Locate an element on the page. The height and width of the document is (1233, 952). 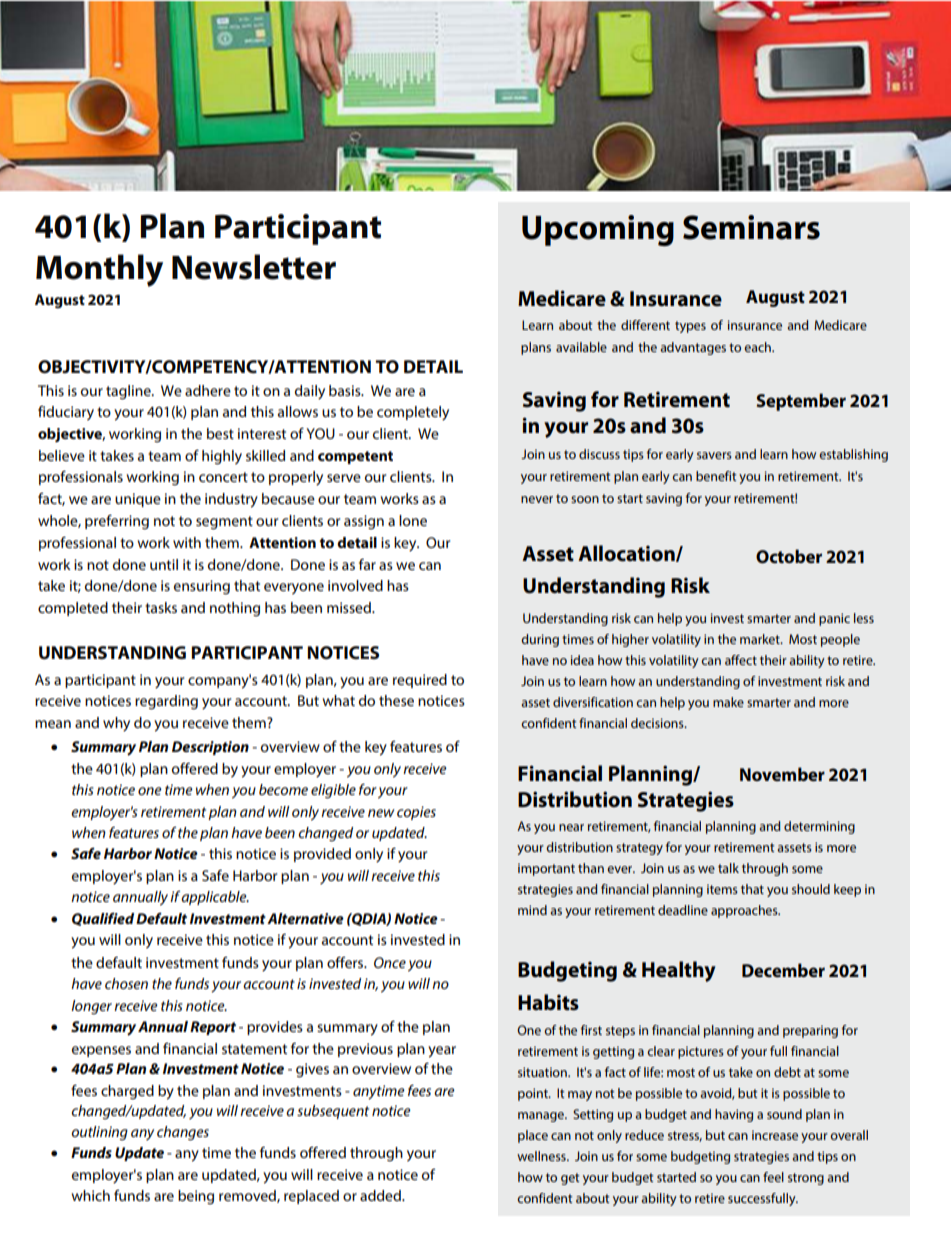
being is located at coordinates (196, 1197).
